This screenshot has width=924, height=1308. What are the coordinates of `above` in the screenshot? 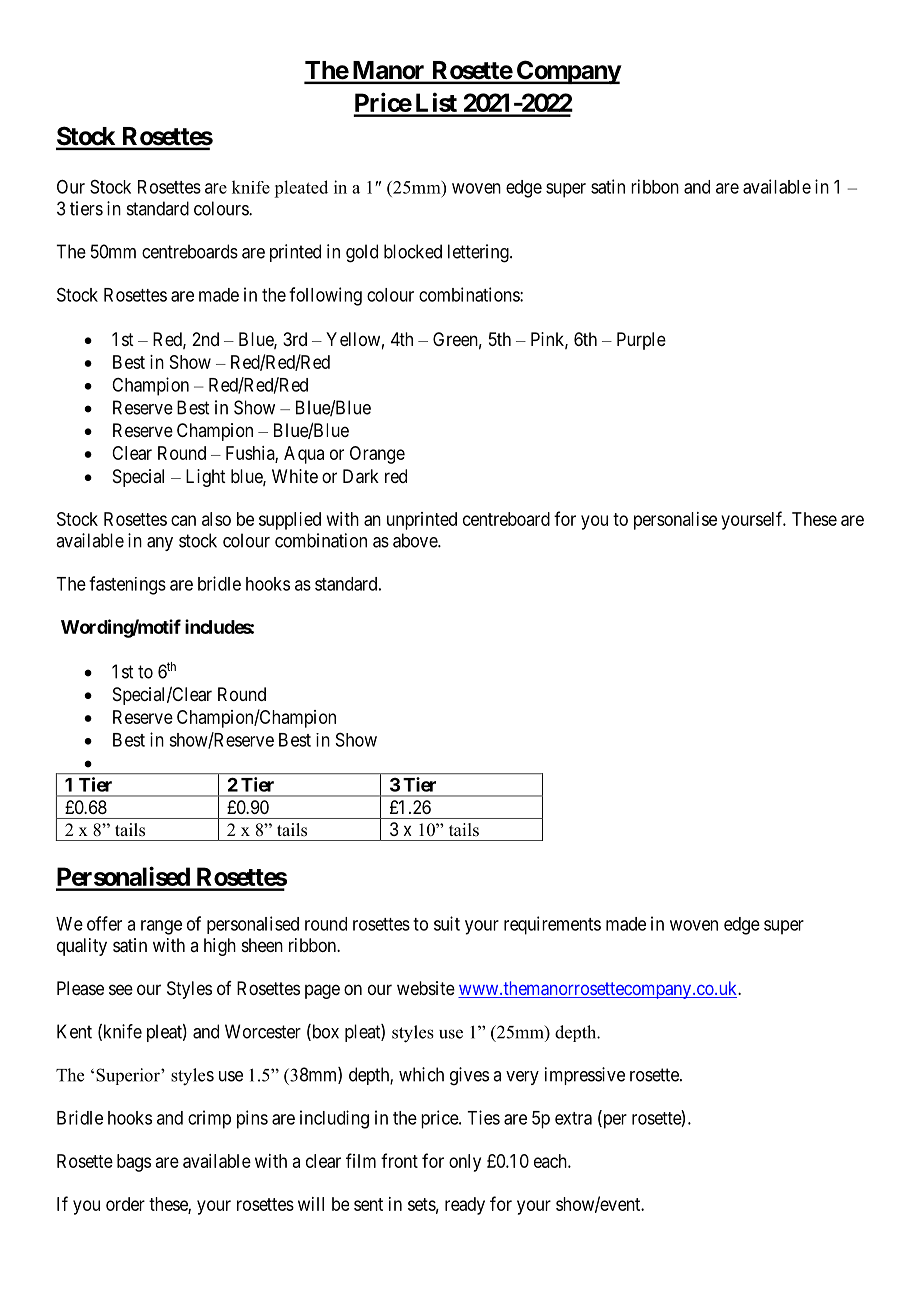 It's located at (416, 540).
